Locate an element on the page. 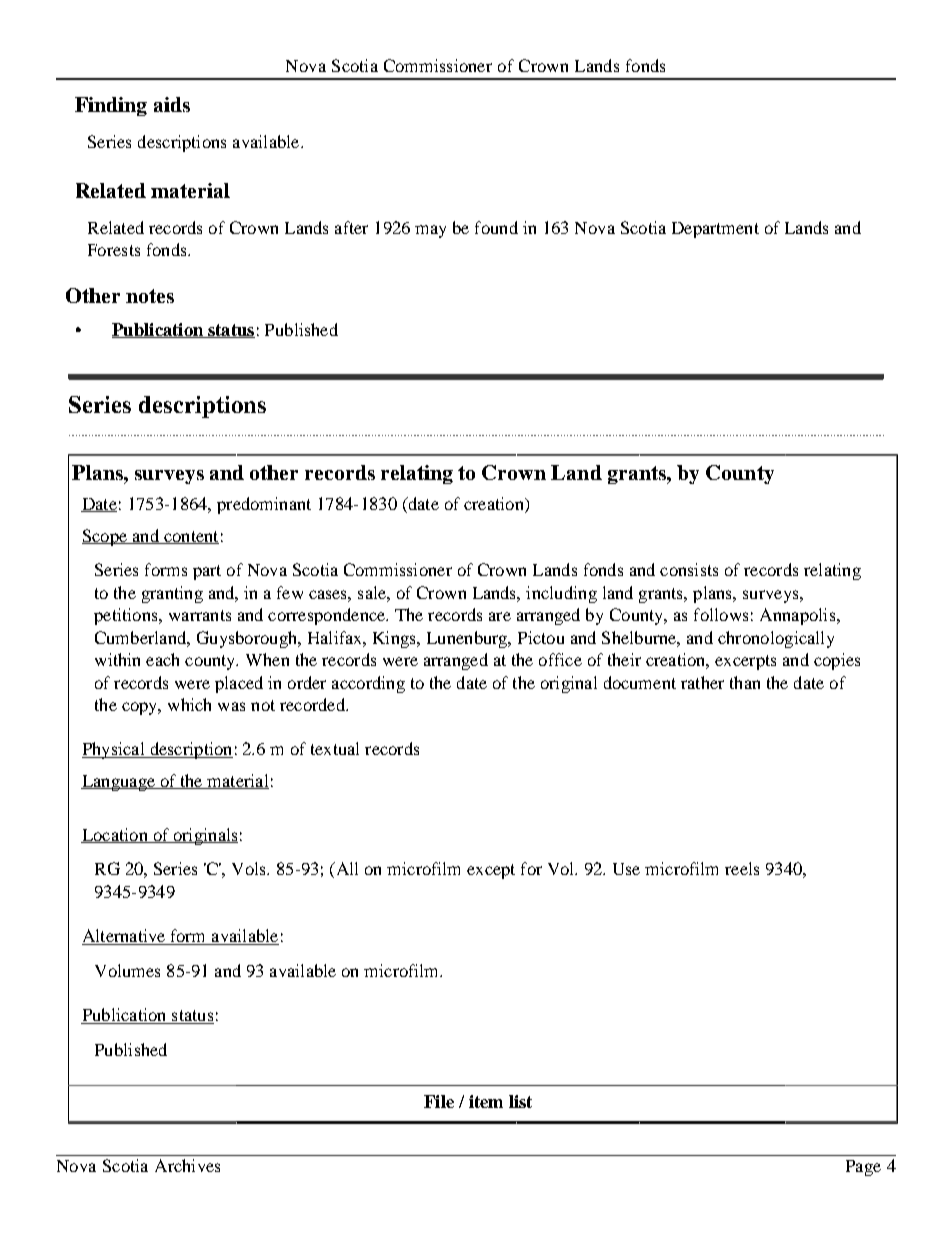 This page has width=952, height=1233. item is located at coordinates (486, 1101).
